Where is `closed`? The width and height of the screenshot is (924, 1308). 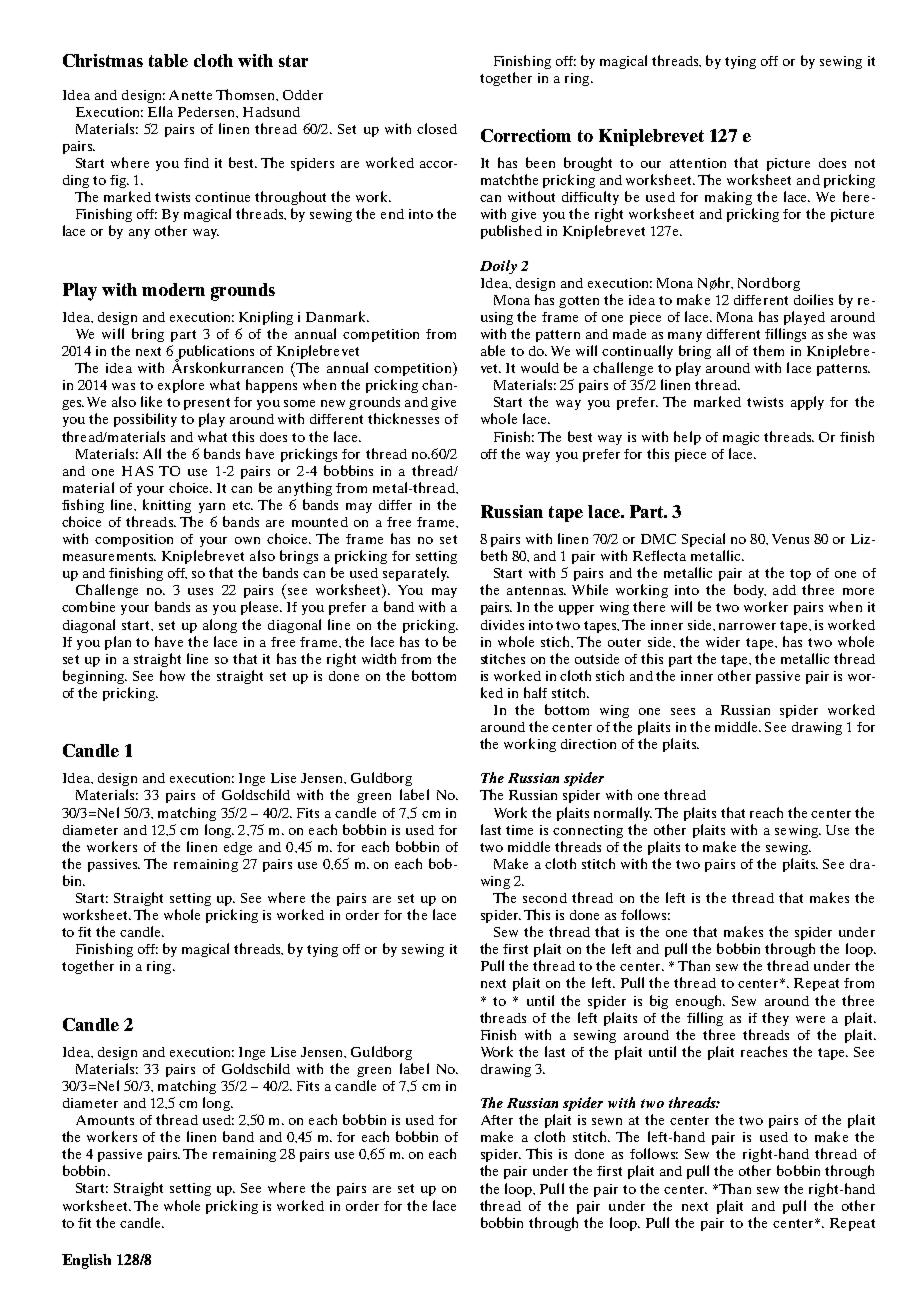 closed is located at coordinates (437, 128).
